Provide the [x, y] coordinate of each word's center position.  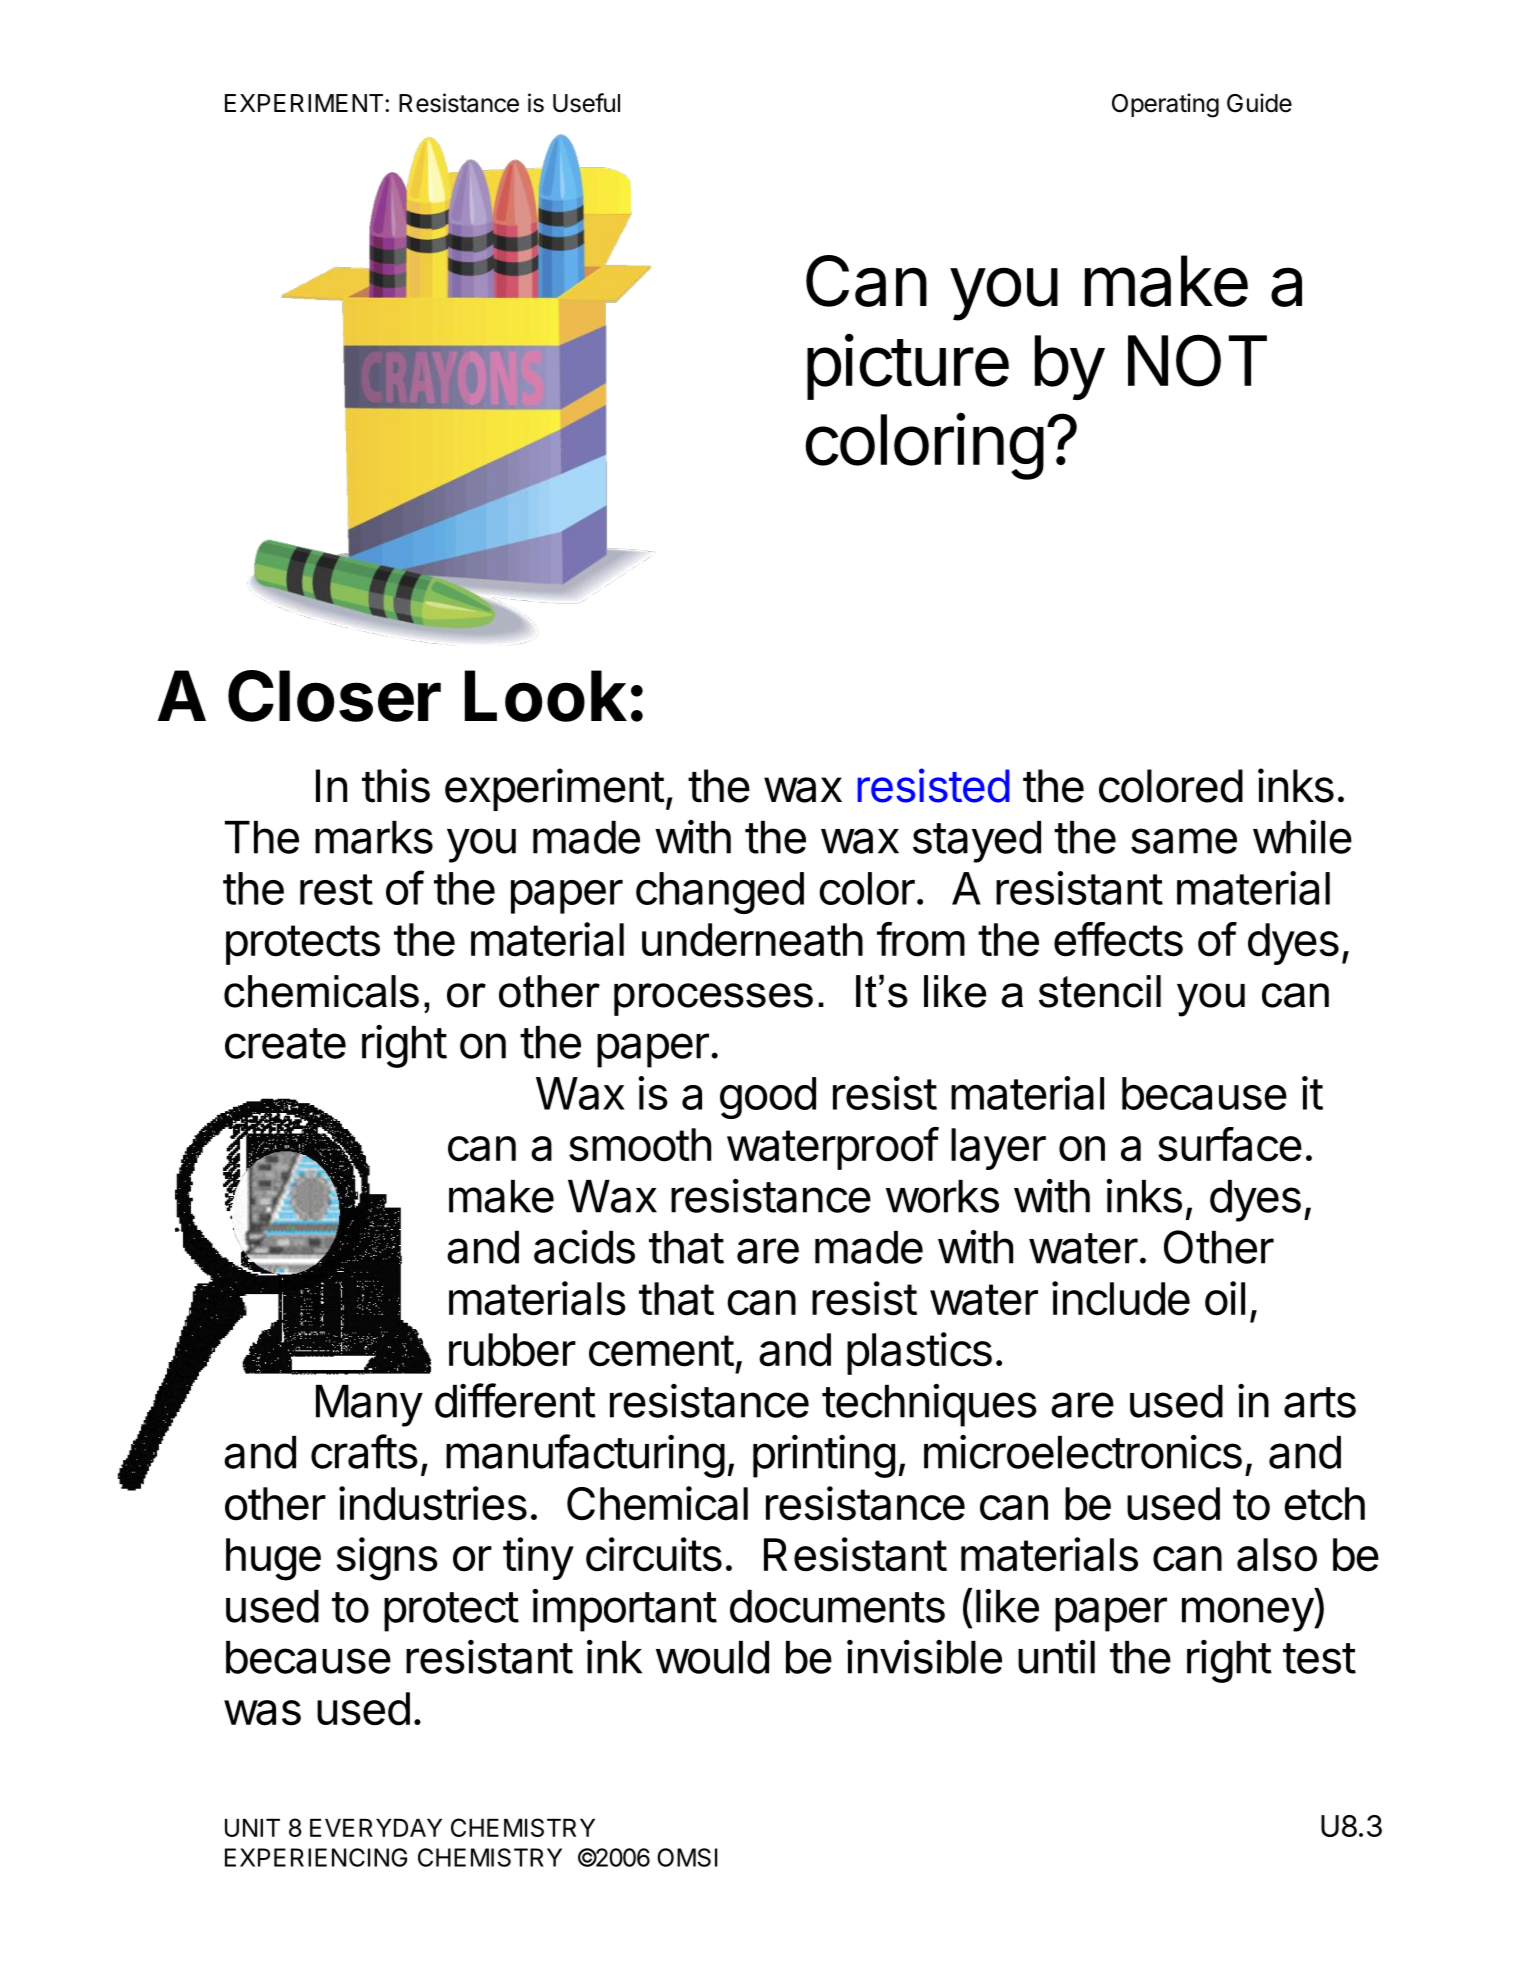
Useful [586, 103]
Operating [1165, 105]
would [712, 1657]
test [1319, 1658]
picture [908, 367]
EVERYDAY [376, 1828]
